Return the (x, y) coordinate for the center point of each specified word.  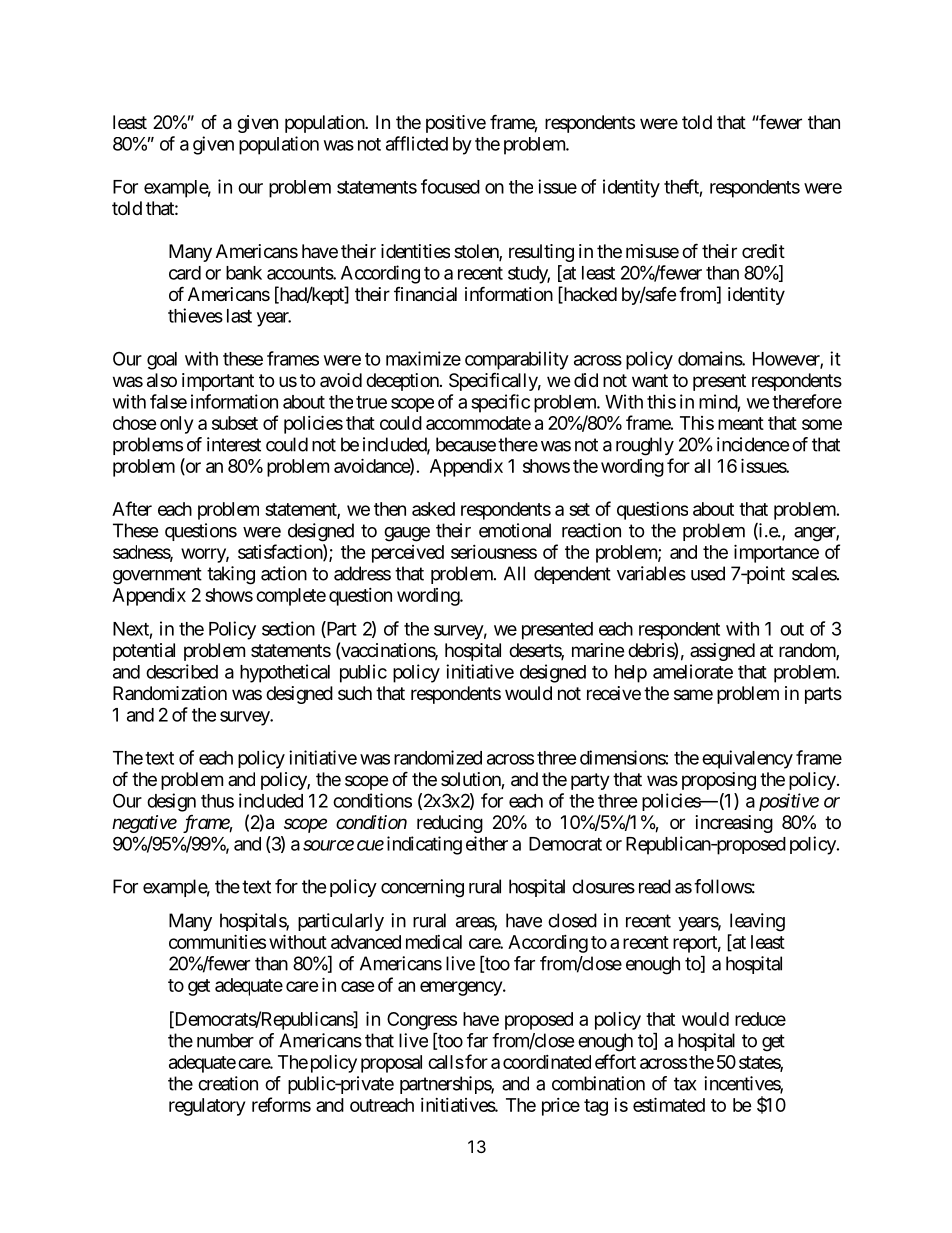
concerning (422, 888)
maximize (423, 358)
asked (433, 509)
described (182, 671)
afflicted (417, 143)
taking (231, 575)
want (650, 380)
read (655, 886)
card (185, 273)
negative (144, 824)
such (355, 693)
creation (228, 1083)
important (218, 382)
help (631, 674)
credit (763, 251)
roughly (645, 446)
